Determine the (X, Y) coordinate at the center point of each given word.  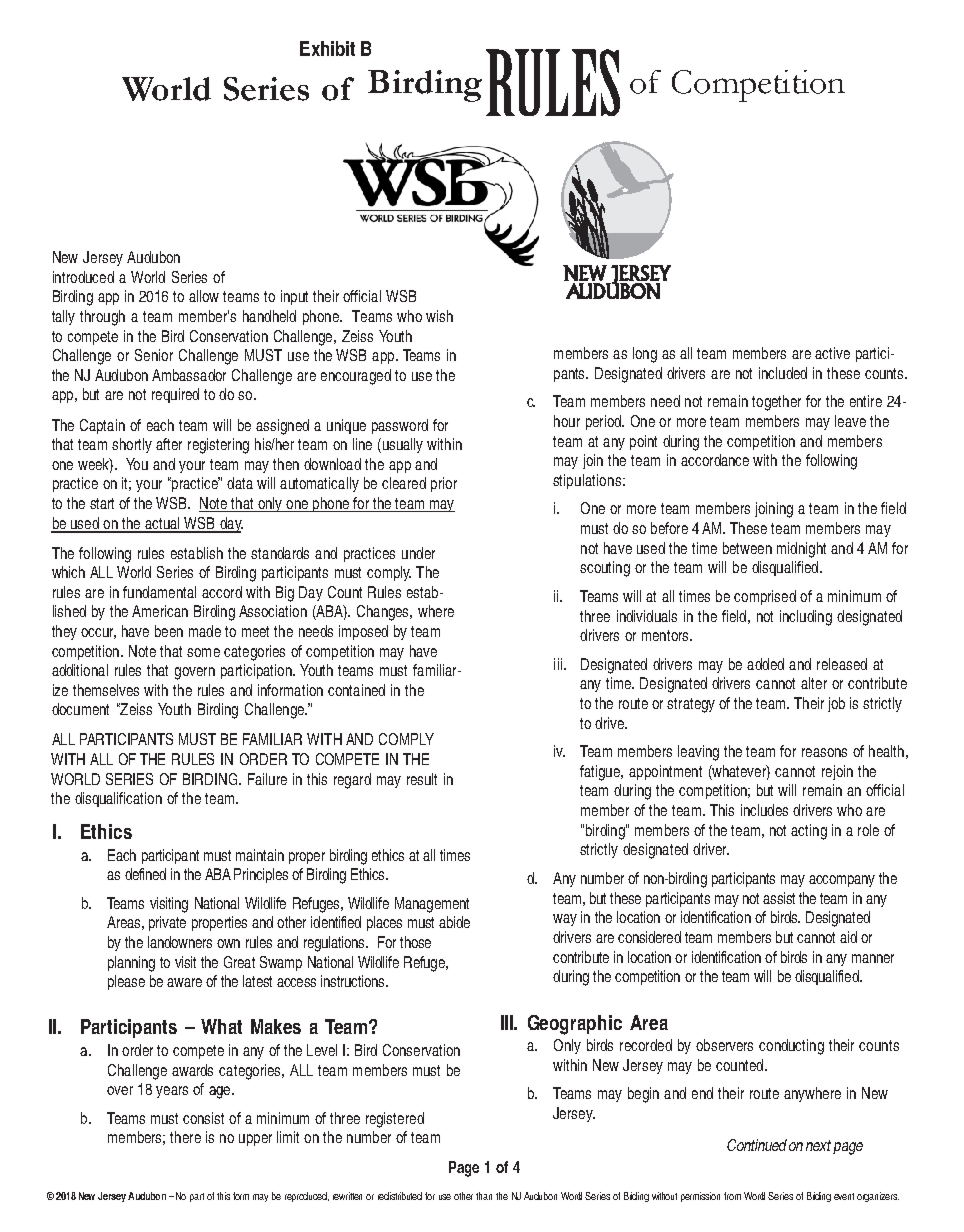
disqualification (118, 799)
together (776, 403)
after (169, 444)
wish (439, 316)
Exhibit (327, 48)
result (422, 779)
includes (764, 810)
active (832, 353)
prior (444, 484)
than (484, 1196)
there (185, 1137)
